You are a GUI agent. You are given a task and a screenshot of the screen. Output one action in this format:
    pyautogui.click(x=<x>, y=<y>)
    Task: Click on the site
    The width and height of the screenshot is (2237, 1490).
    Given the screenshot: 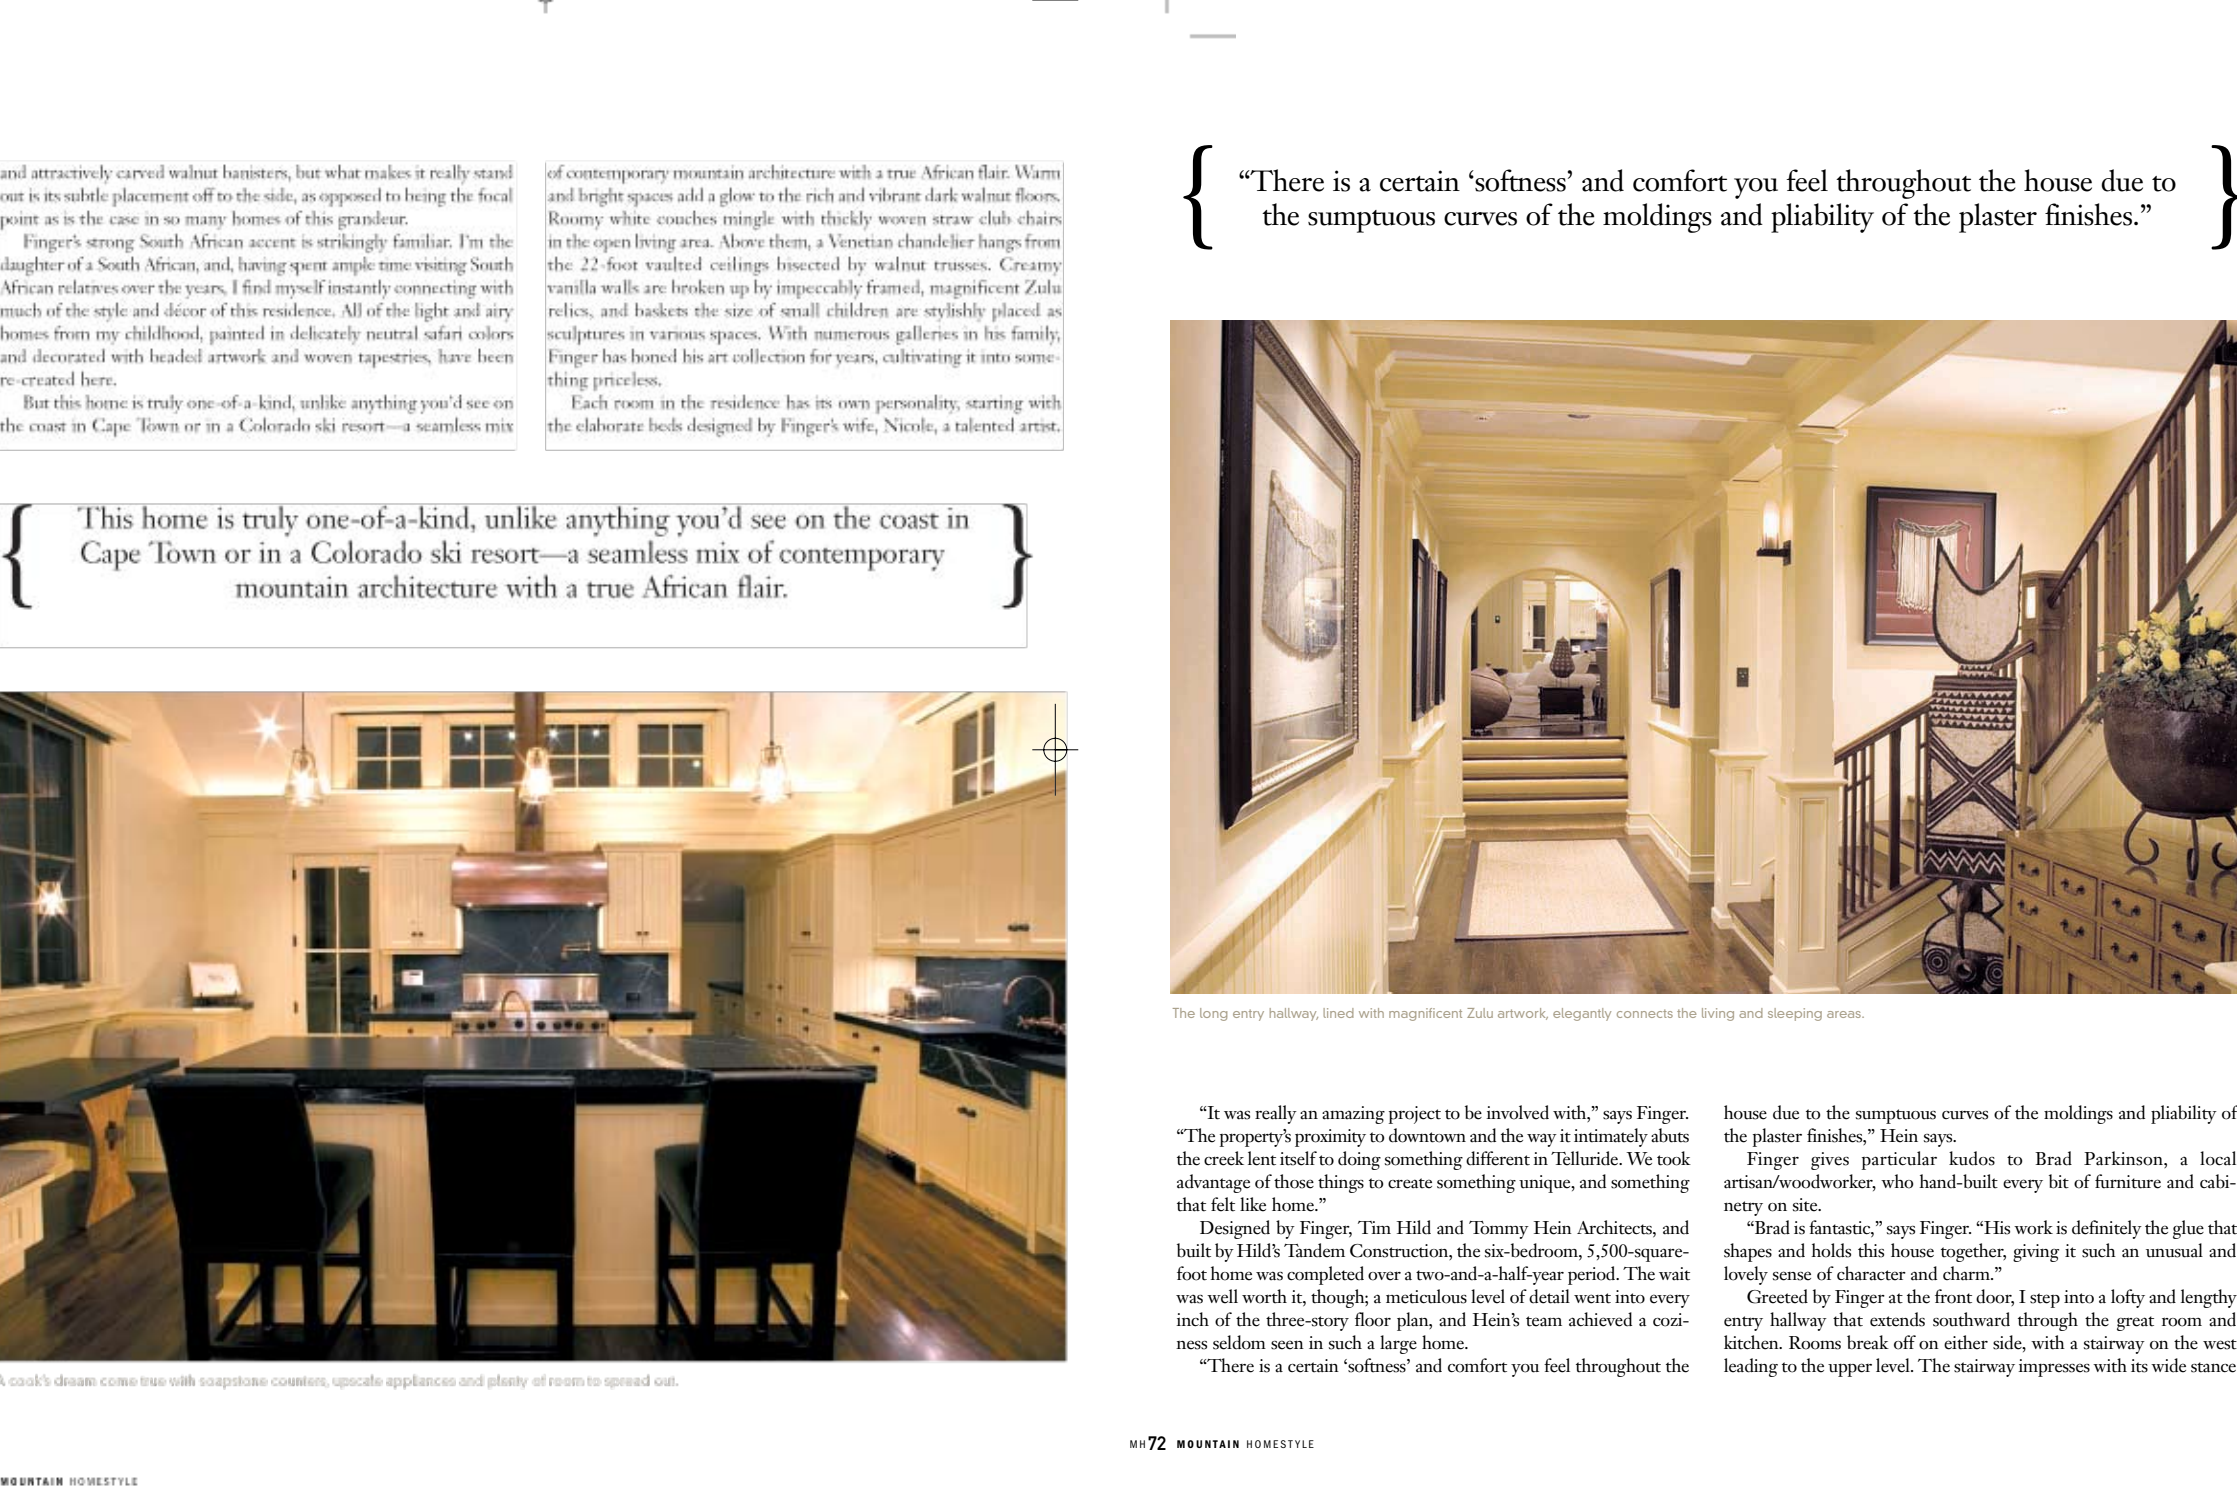 What is the action you would take?
    pyautogui.click(x=1806, y=1205)
